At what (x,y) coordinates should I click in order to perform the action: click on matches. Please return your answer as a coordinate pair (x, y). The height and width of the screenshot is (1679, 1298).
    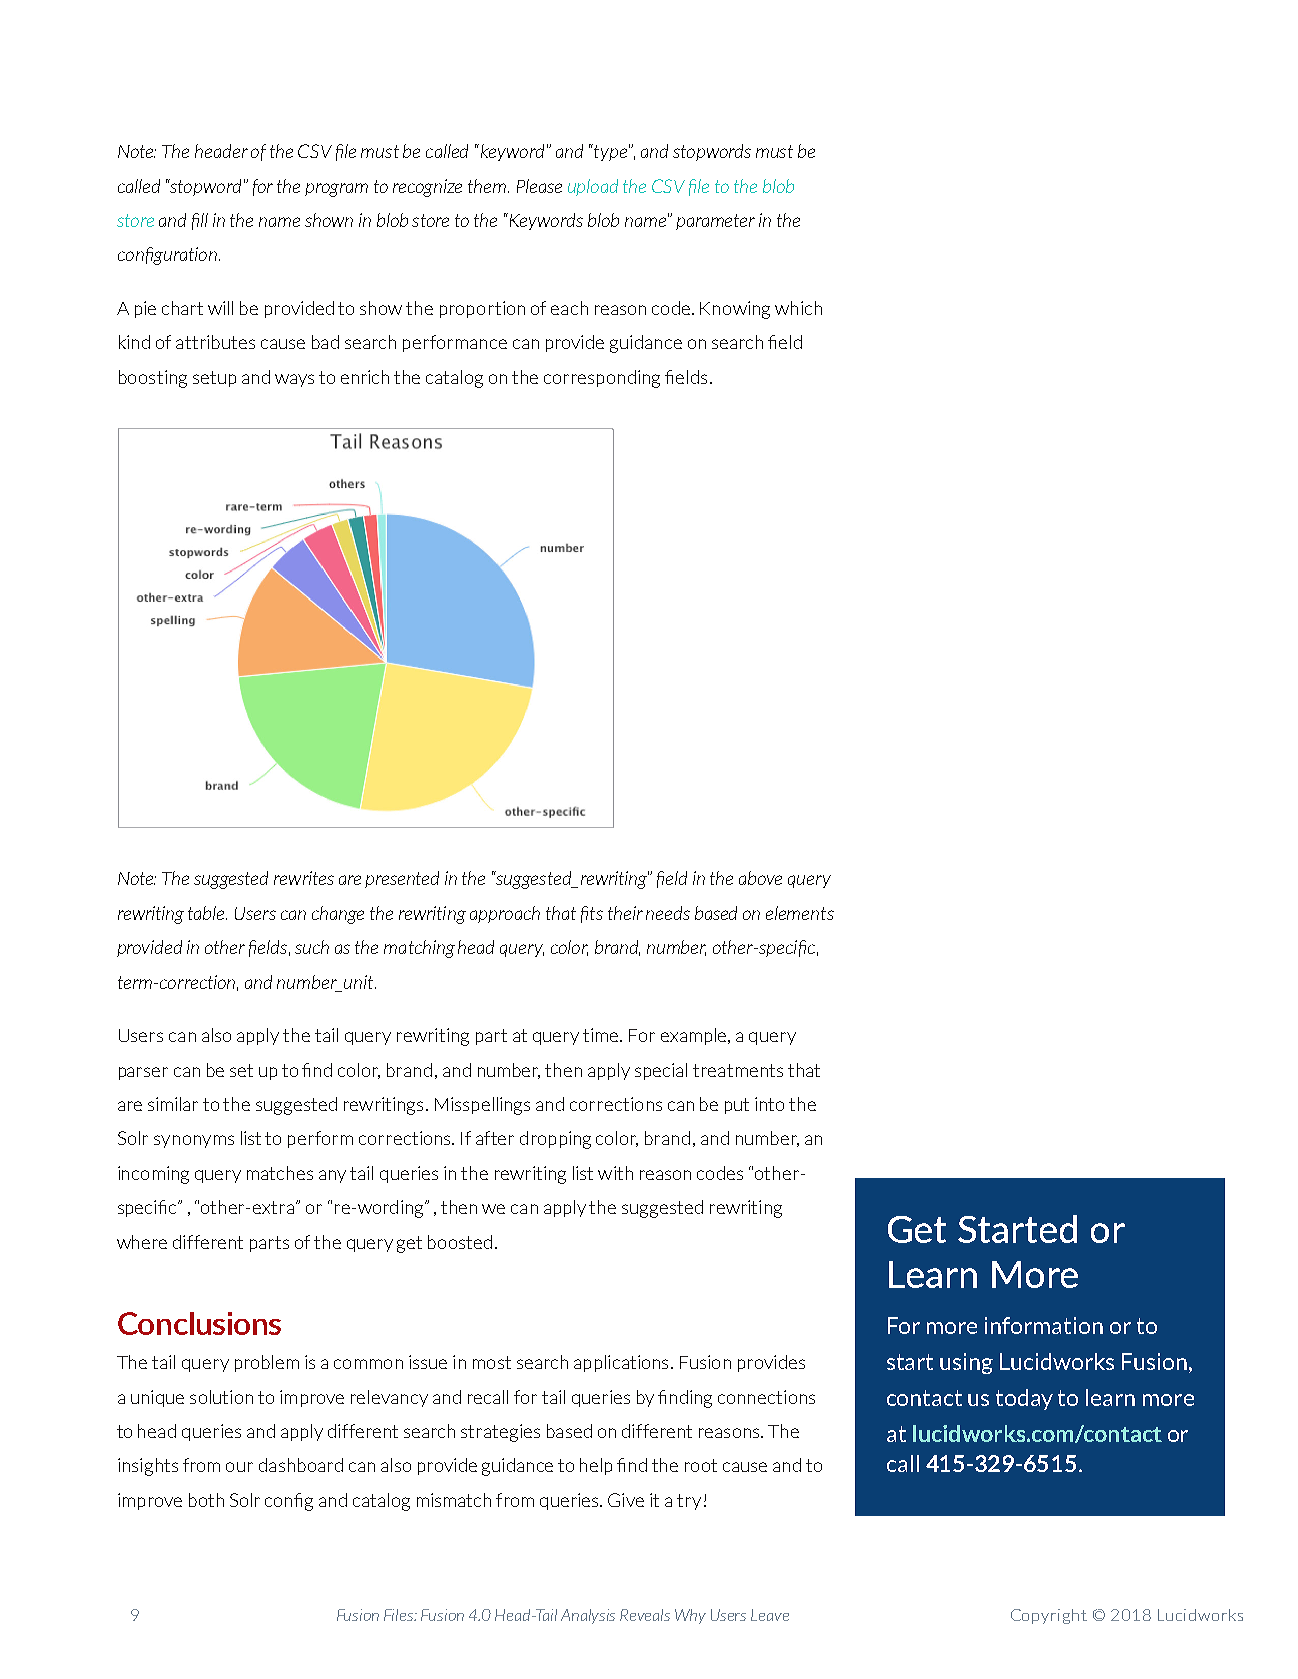
    Looking at the image, I should click on (280, 1173).
